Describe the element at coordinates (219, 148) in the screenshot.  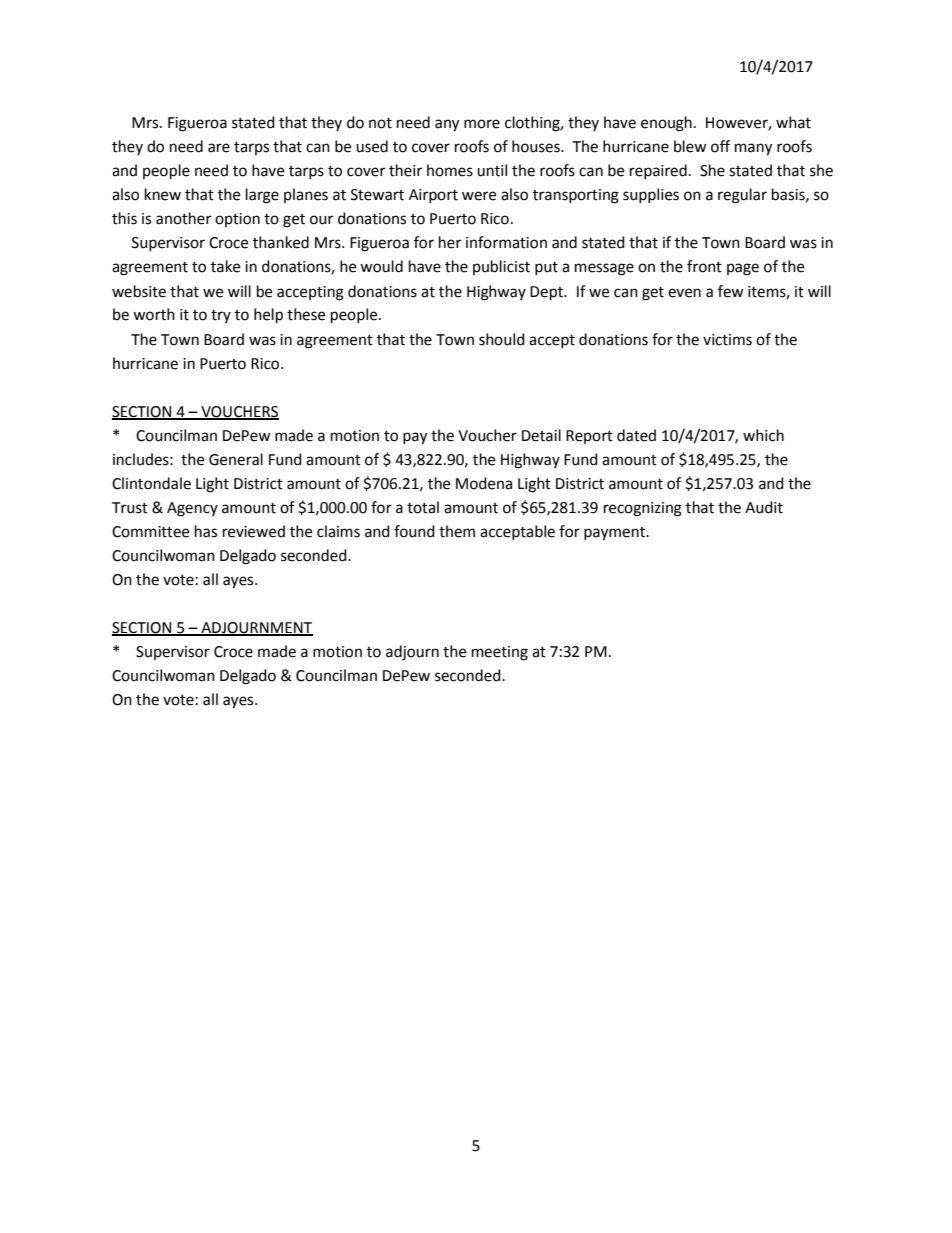
I see `are` at that location.
